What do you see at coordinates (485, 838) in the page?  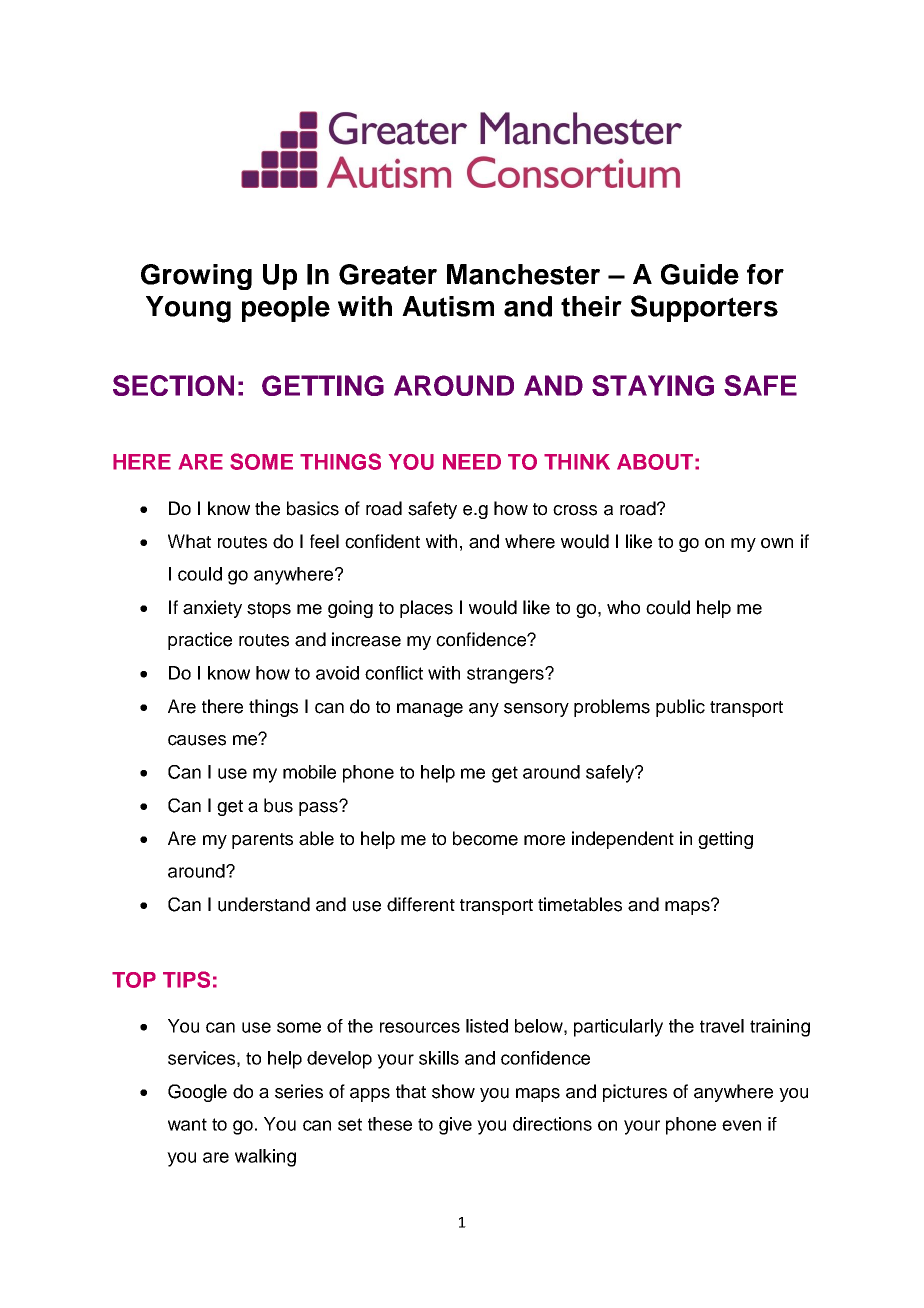 I see `become` at bounding box center [485, 838].
